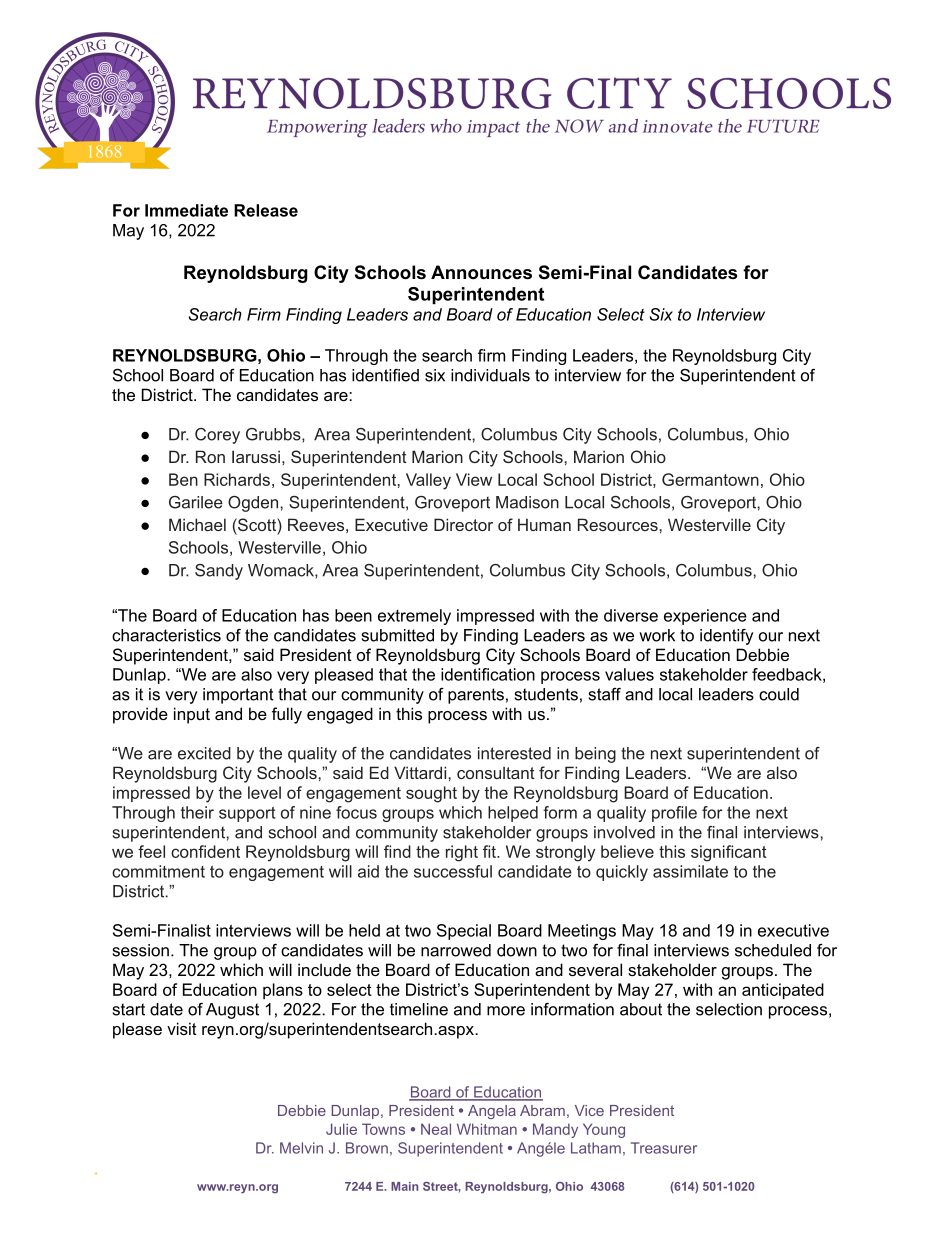 Image resolution: width=952 pixels, height=1233 pixels. Describe the element at coordinates (490, 375) in the image. I see `individuals` at that location.
